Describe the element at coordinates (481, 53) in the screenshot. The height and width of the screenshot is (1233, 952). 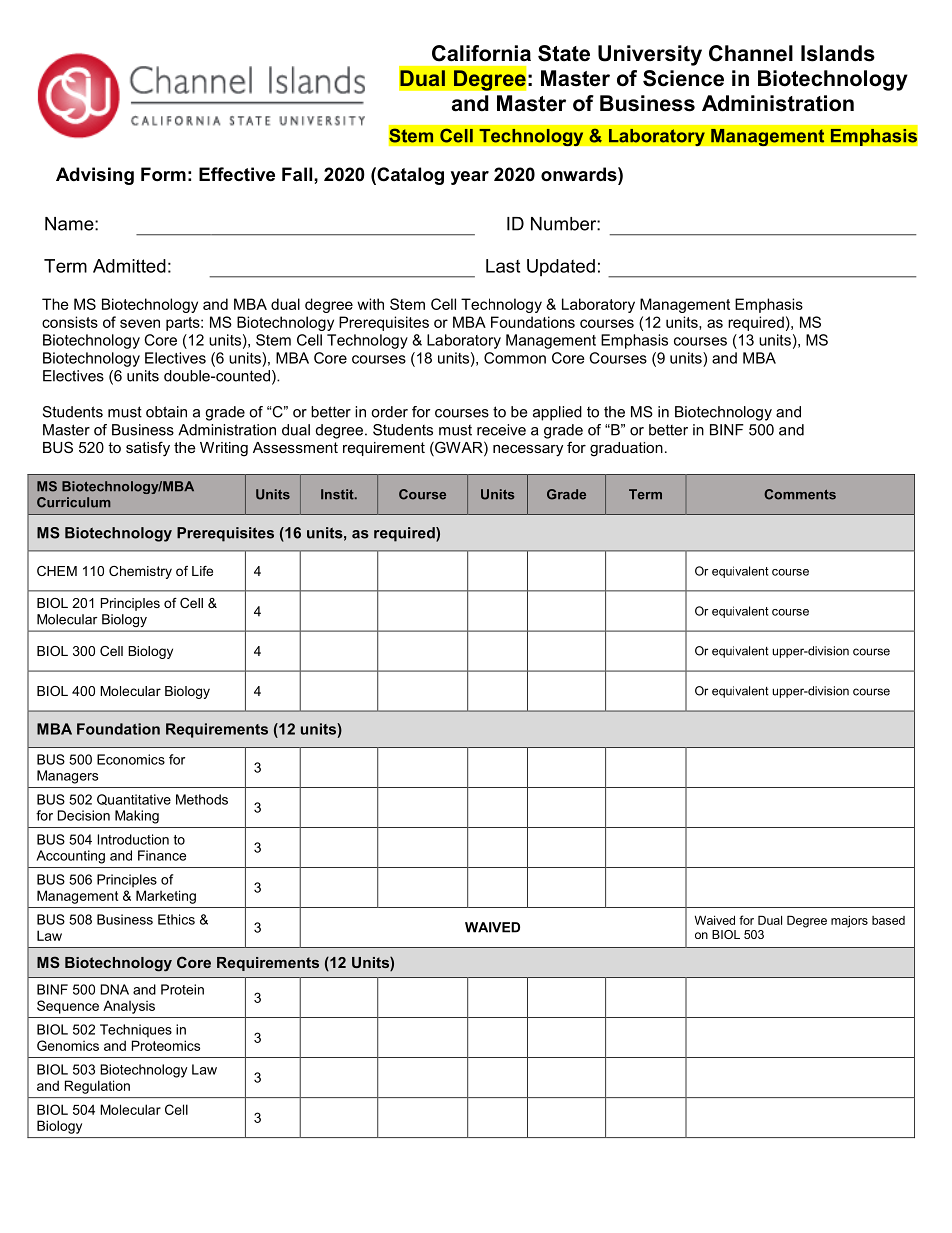
I see `California` at that location.
